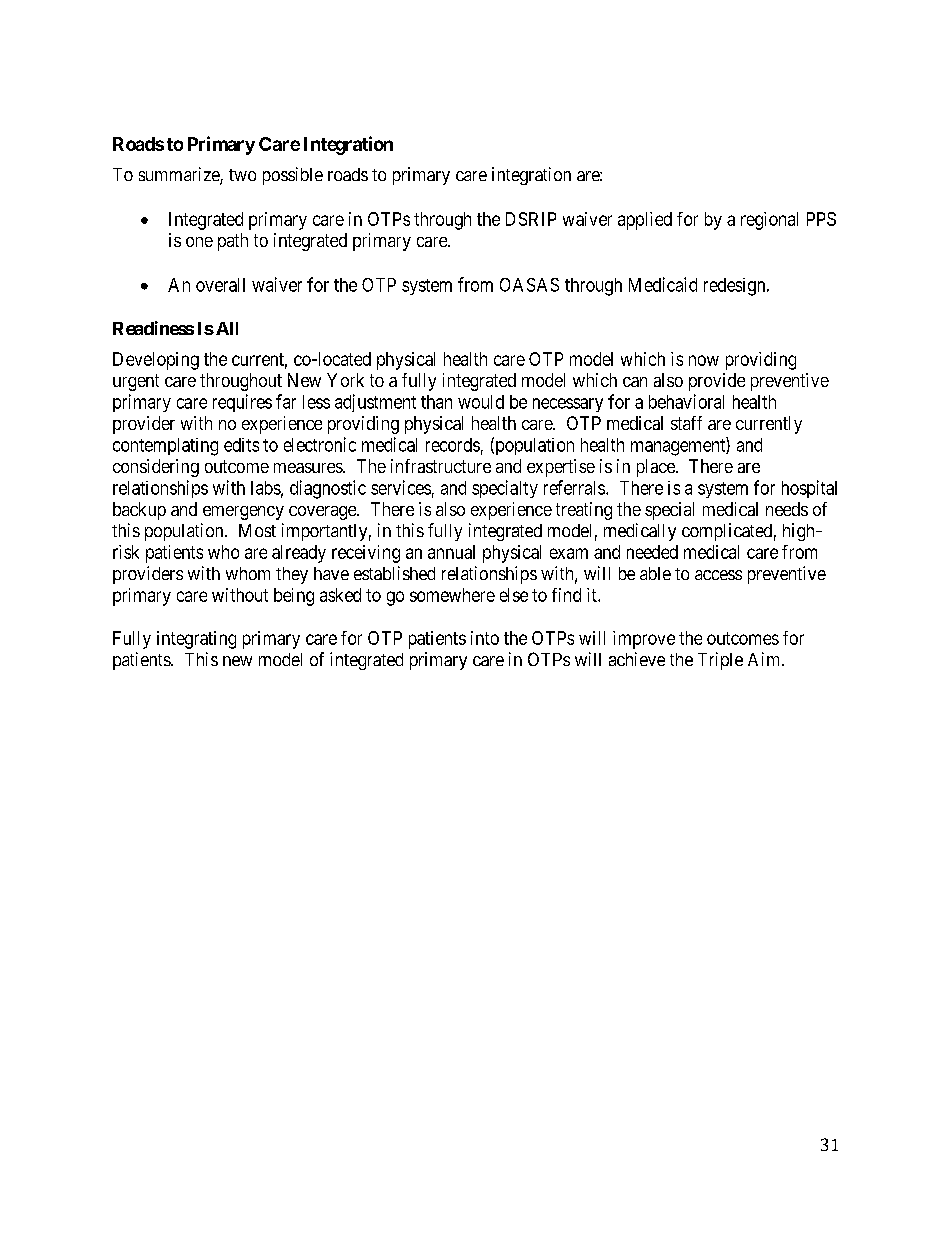 The height and width of the screenshot is (1233, 952). I want to click on integrating, so click(196, 640).
